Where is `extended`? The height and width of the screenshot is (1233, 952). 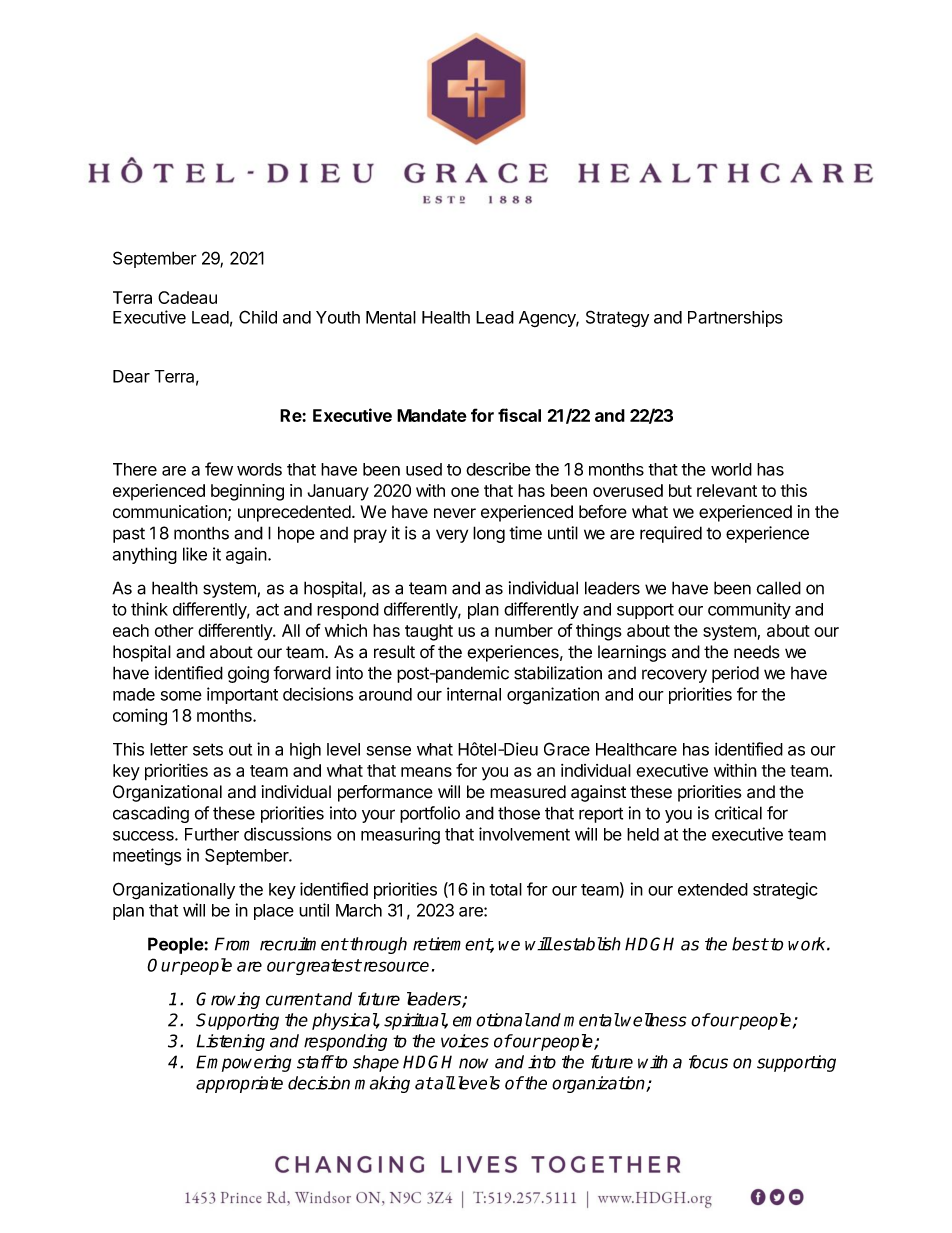 extended is located at coordinates (713, 889).
